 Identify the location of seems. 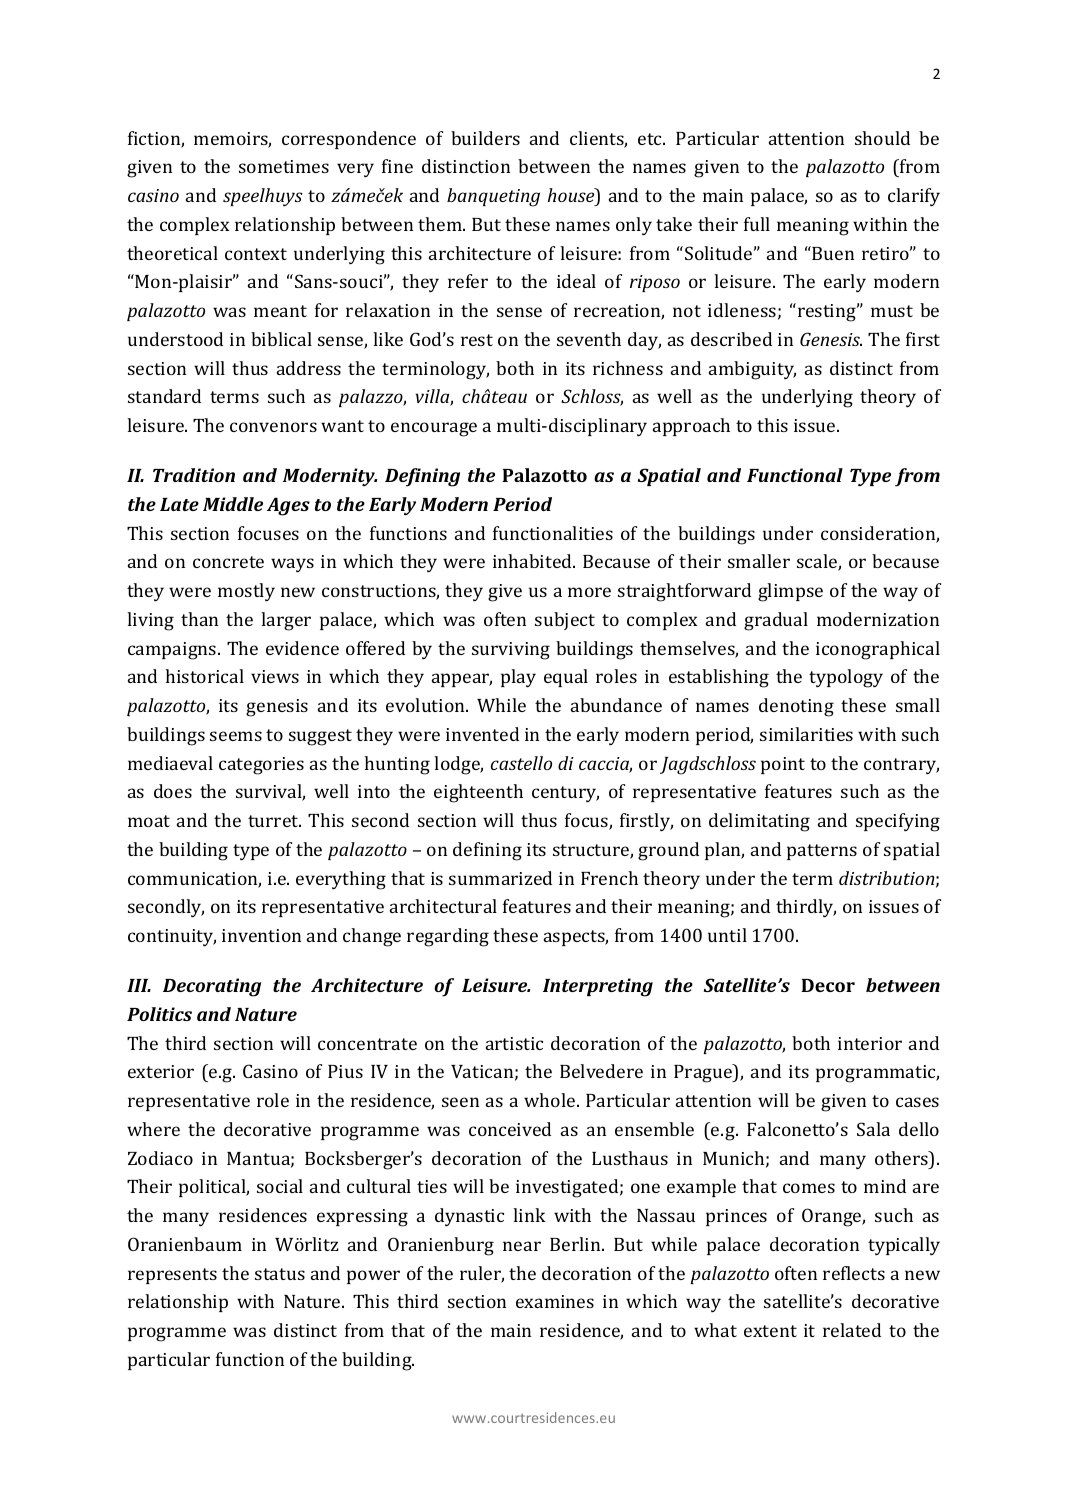
(236, 736).
